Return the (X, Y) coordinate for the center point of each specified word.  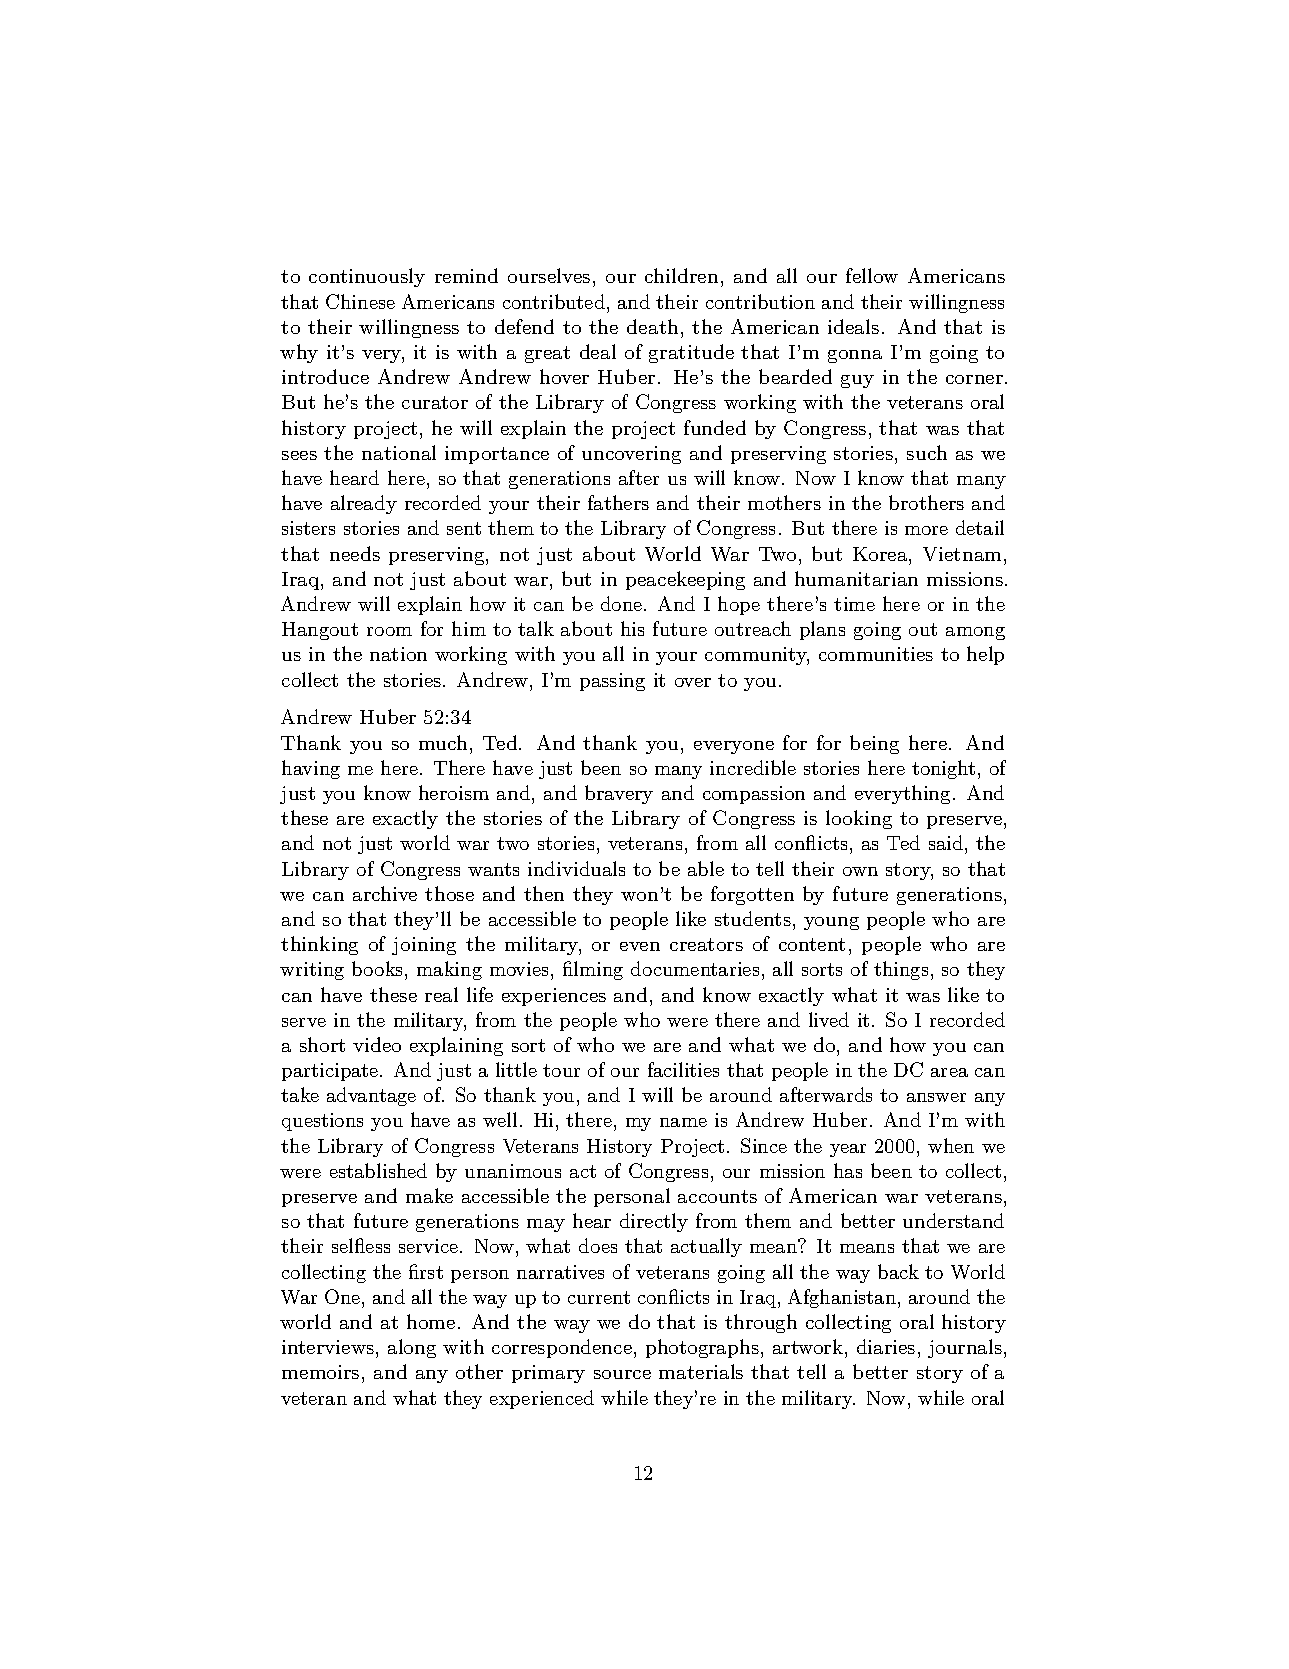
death (652, 326)
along (412, 1348)
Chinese (360, 301)
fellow (872, 275)
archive (385, 893)
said (946, 842)
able (706, 868)
